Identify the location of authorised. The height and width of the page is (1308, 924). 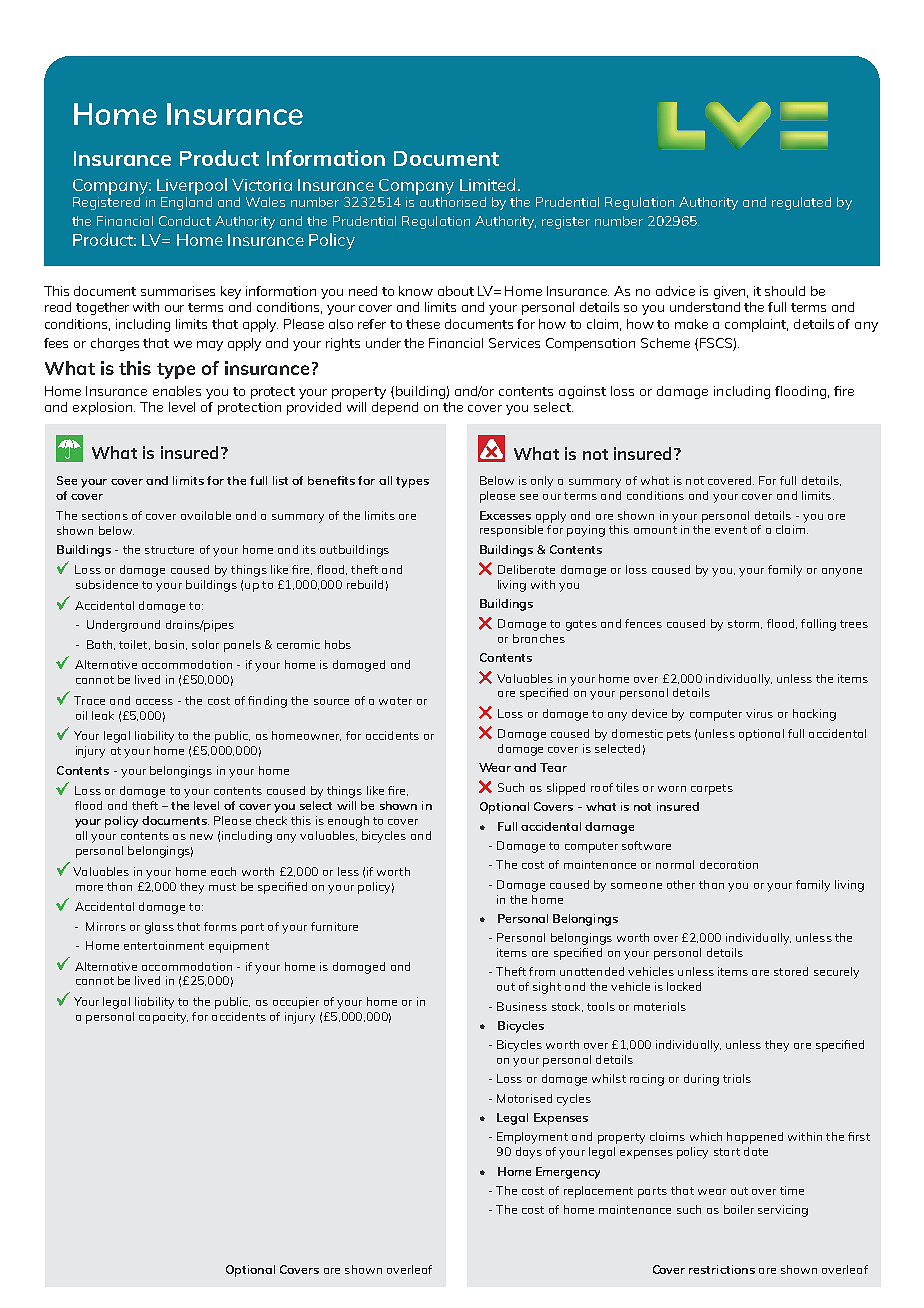
(453, 202).
